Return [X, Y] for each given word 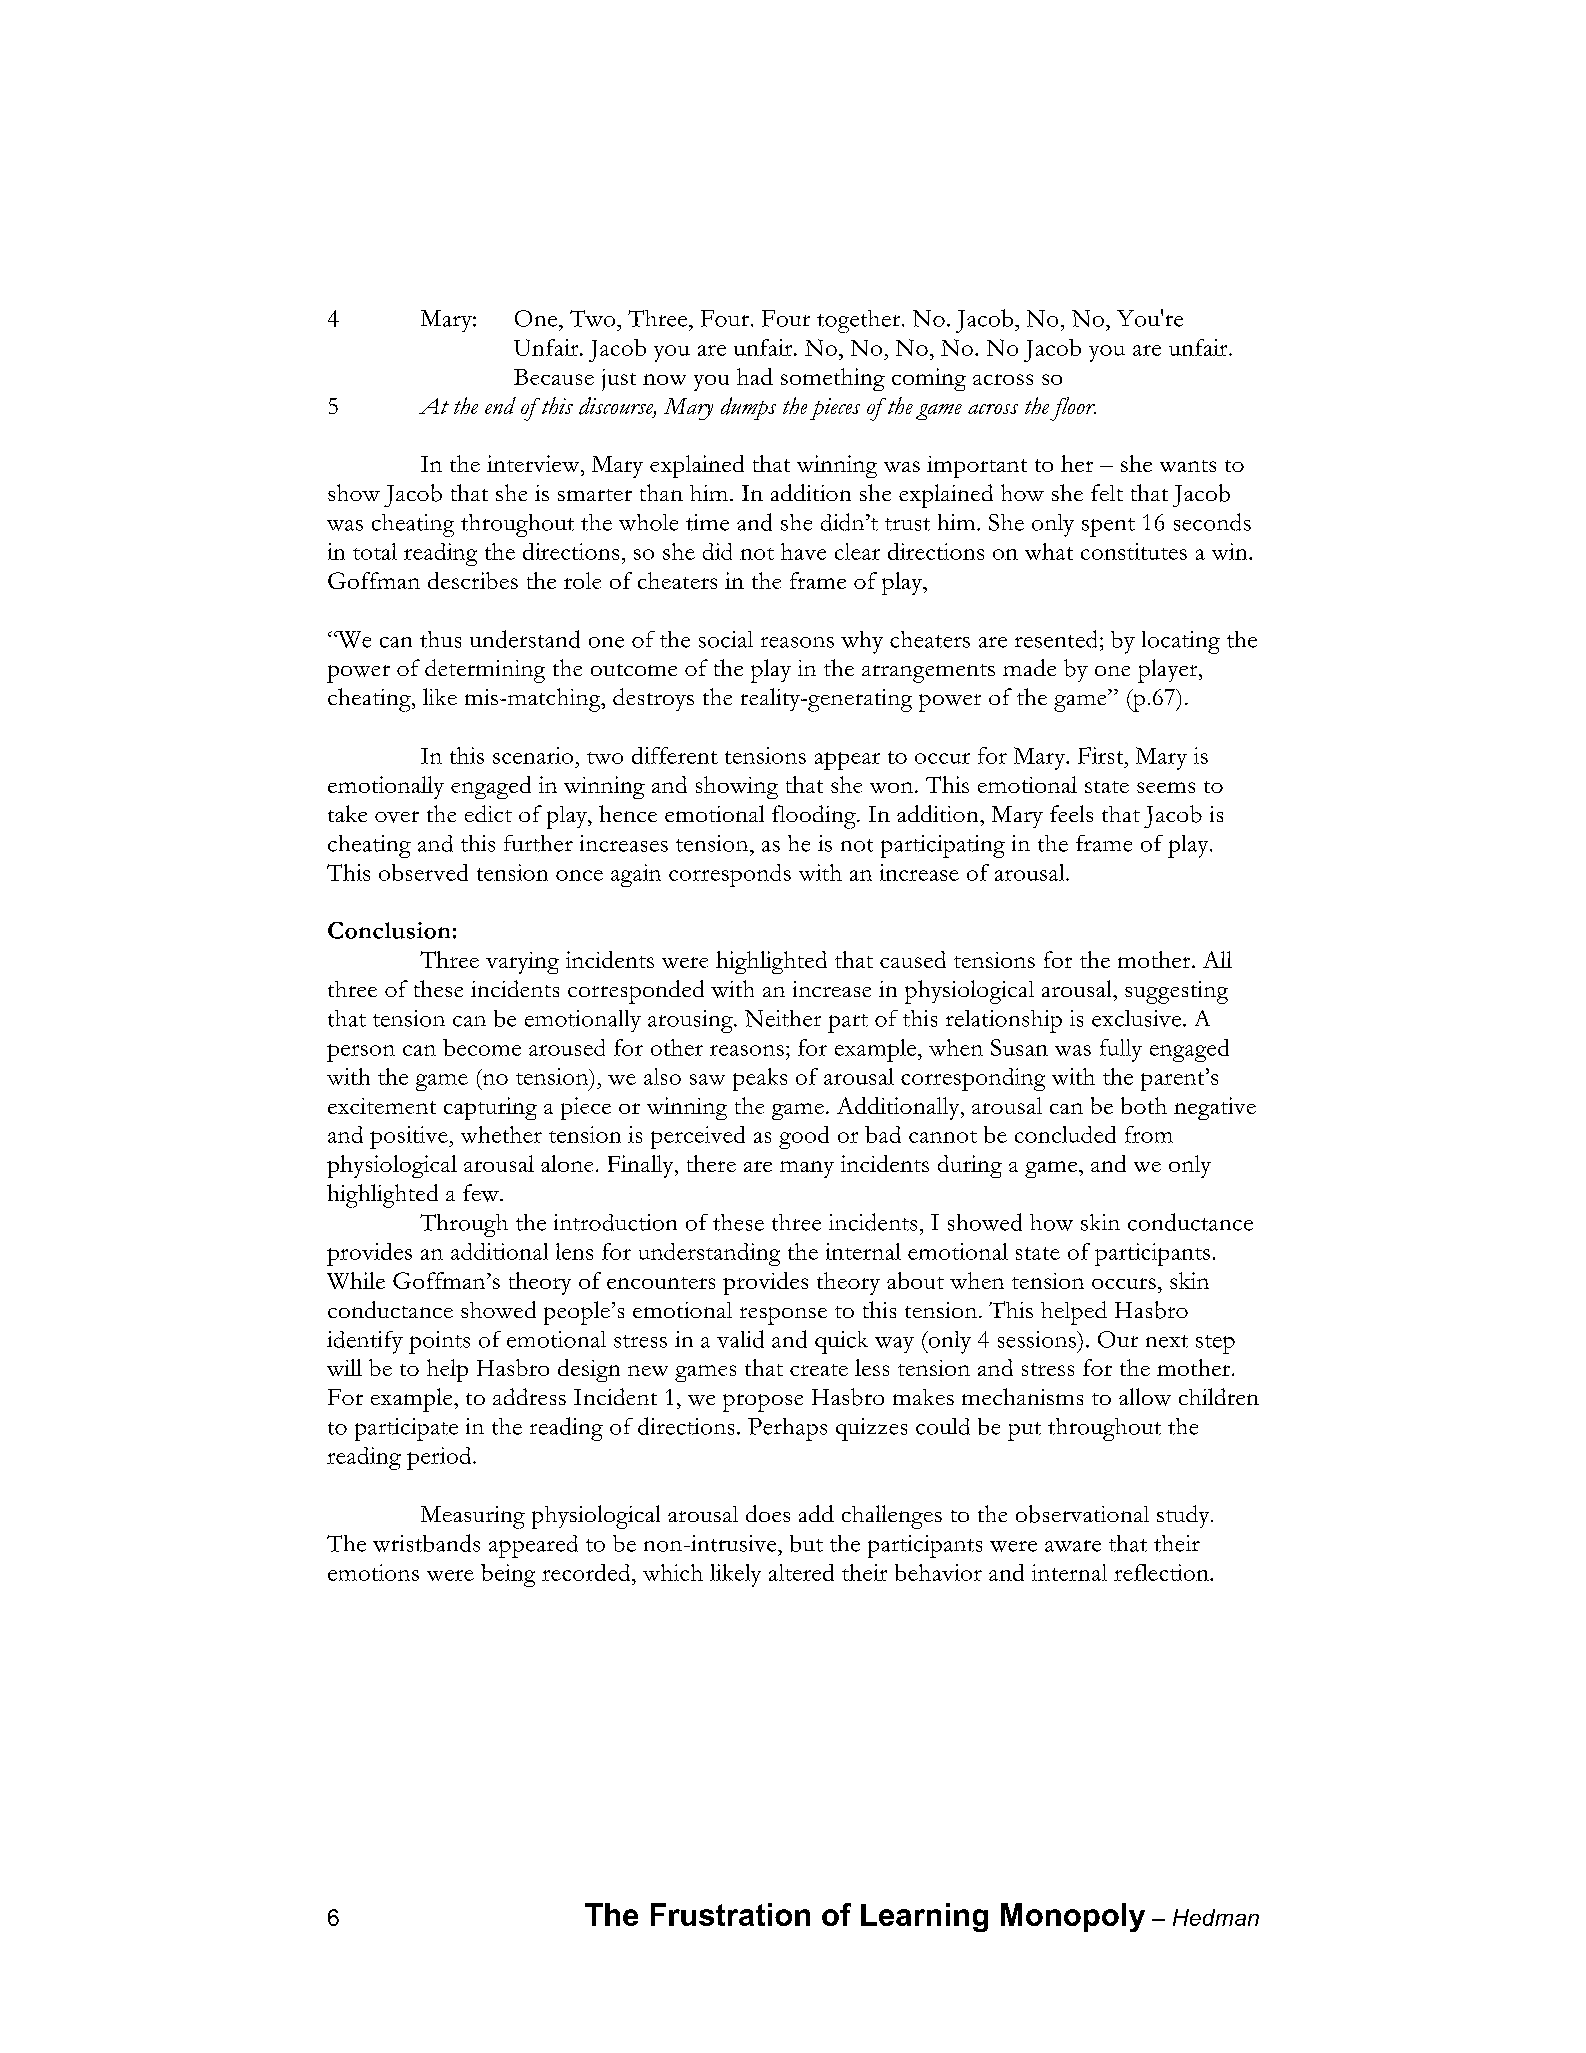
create [819, 1370]
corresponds [730, 875]
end [500, 405]
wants [1188, 466]
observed [423, 872]
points [439, 1342]
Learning [924, 1917]
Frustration [730, 1914]
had [755, 376]
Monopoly [1073, 1917]
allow [1145, 1397]
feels [1071, 813]
